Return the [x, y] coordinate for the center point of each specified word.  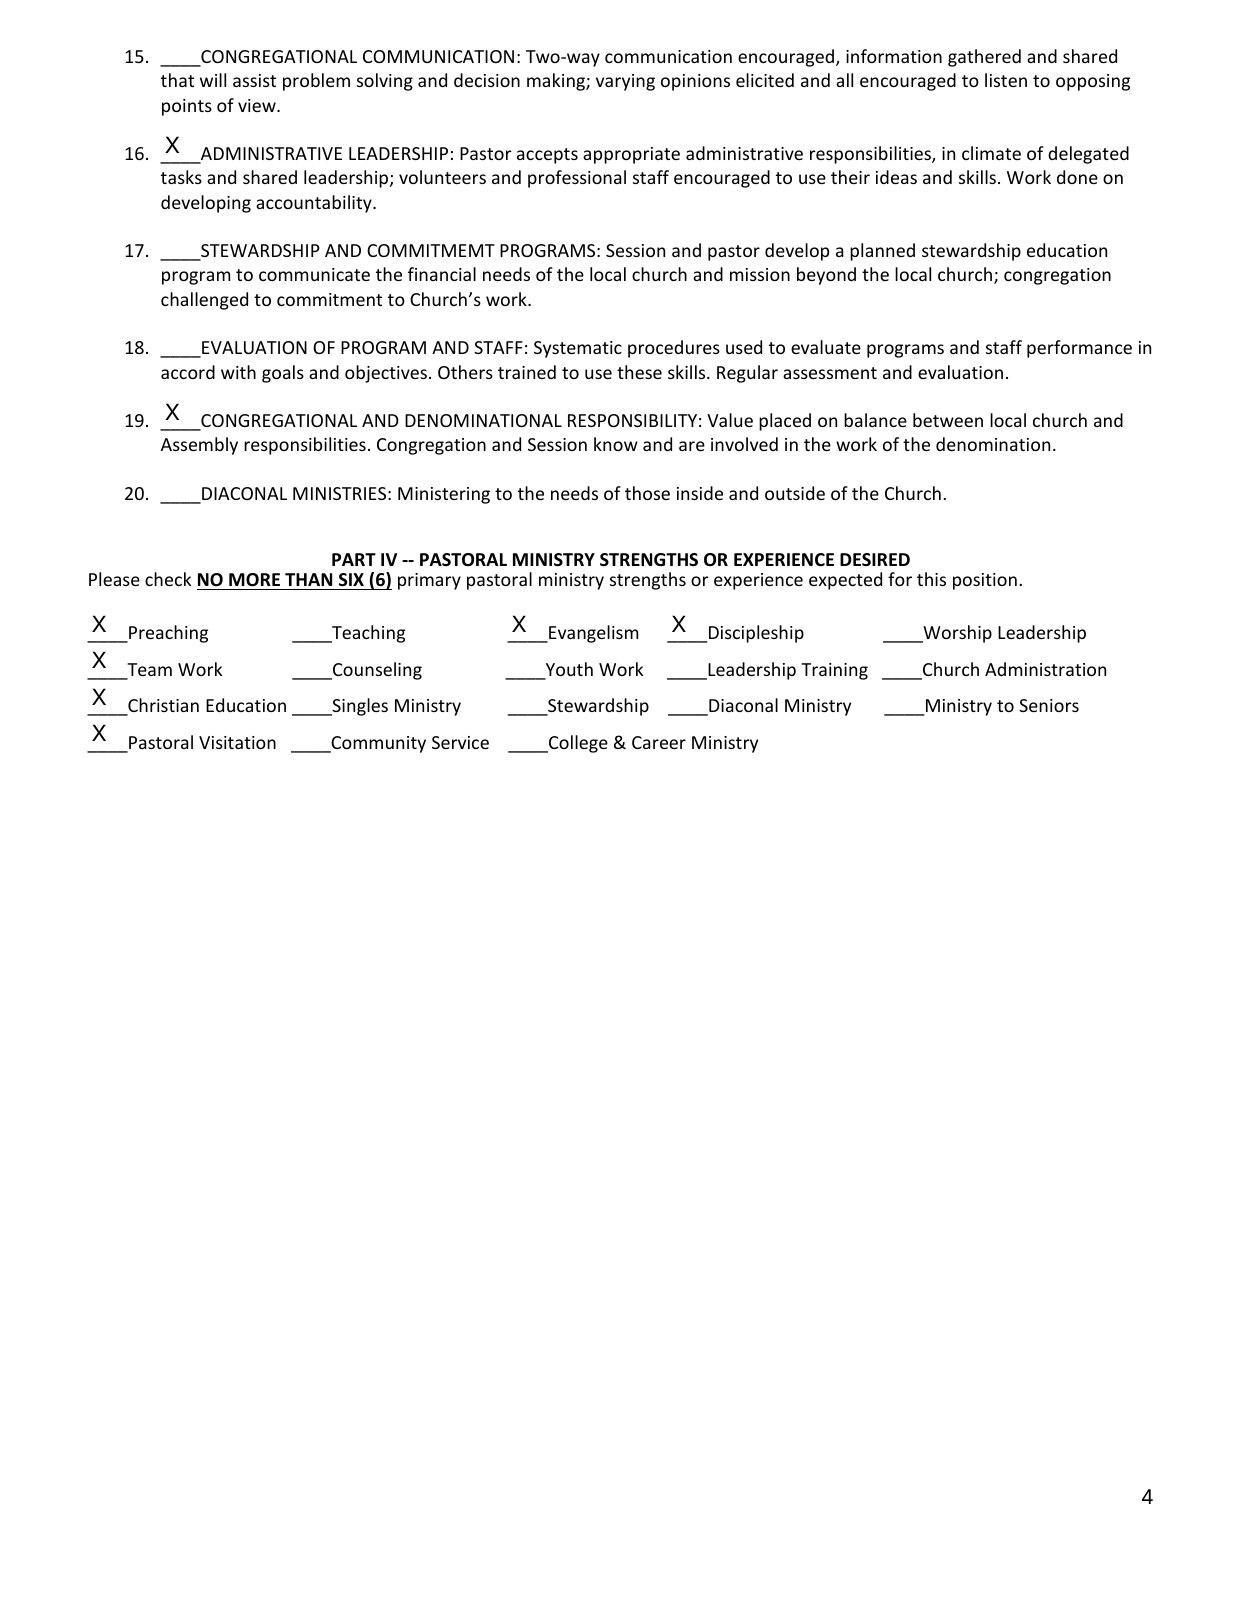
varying [625, 82]
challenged [204, 301]
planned [882, 252]
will [213, 80]
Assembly [199, 446]
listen [1006, 80]
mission [760, 274]
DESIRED [875, 559]
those [647, 493]
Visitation [237, 742]
